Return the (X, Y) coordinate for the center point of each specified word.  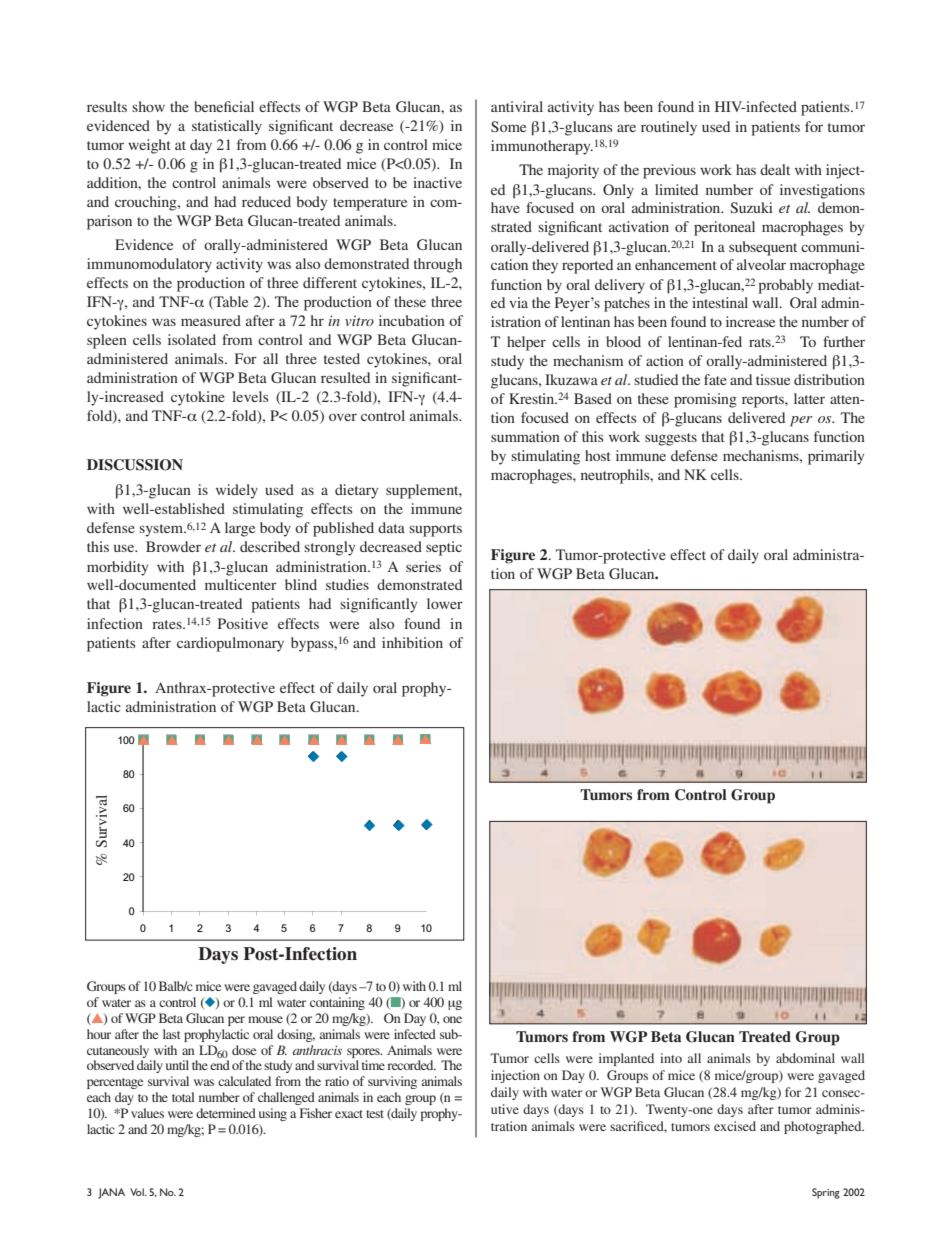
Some (508, 126)
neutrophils (616, 476)
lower (445, 603)
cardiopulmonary (230, 644)
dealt (775, 169)
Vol (138, 1192)
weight (149, 146)
